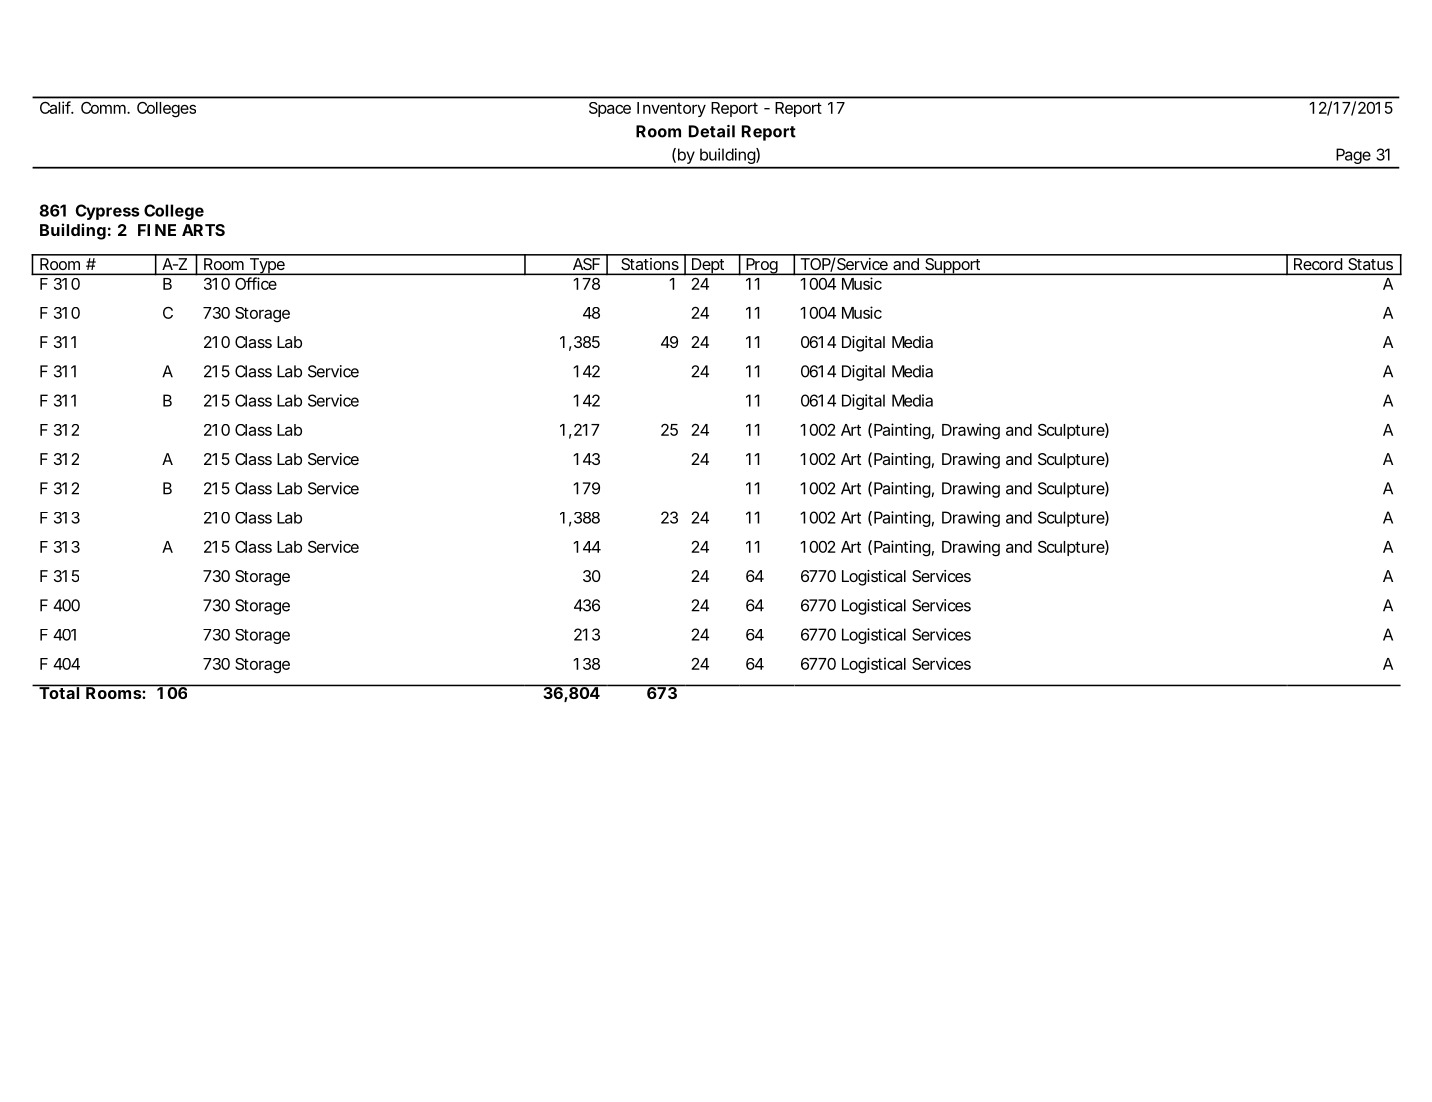 The image size is (1432, 1102). Describe the element at coordinates (256, 283) in the screenshot. I see `Office` at that location.
